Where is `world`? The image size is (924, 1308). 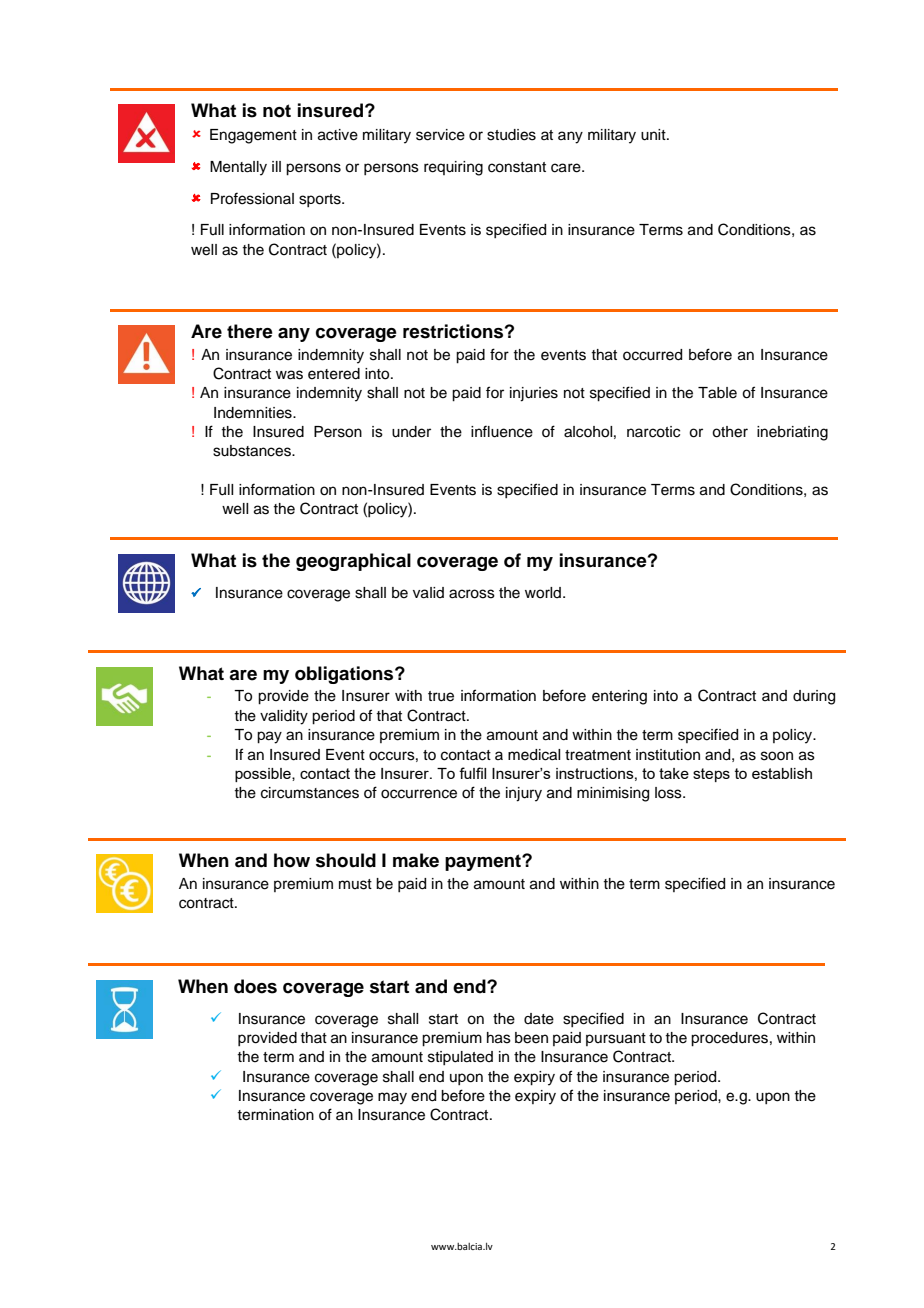
world is located at coordinates (544, 593).
